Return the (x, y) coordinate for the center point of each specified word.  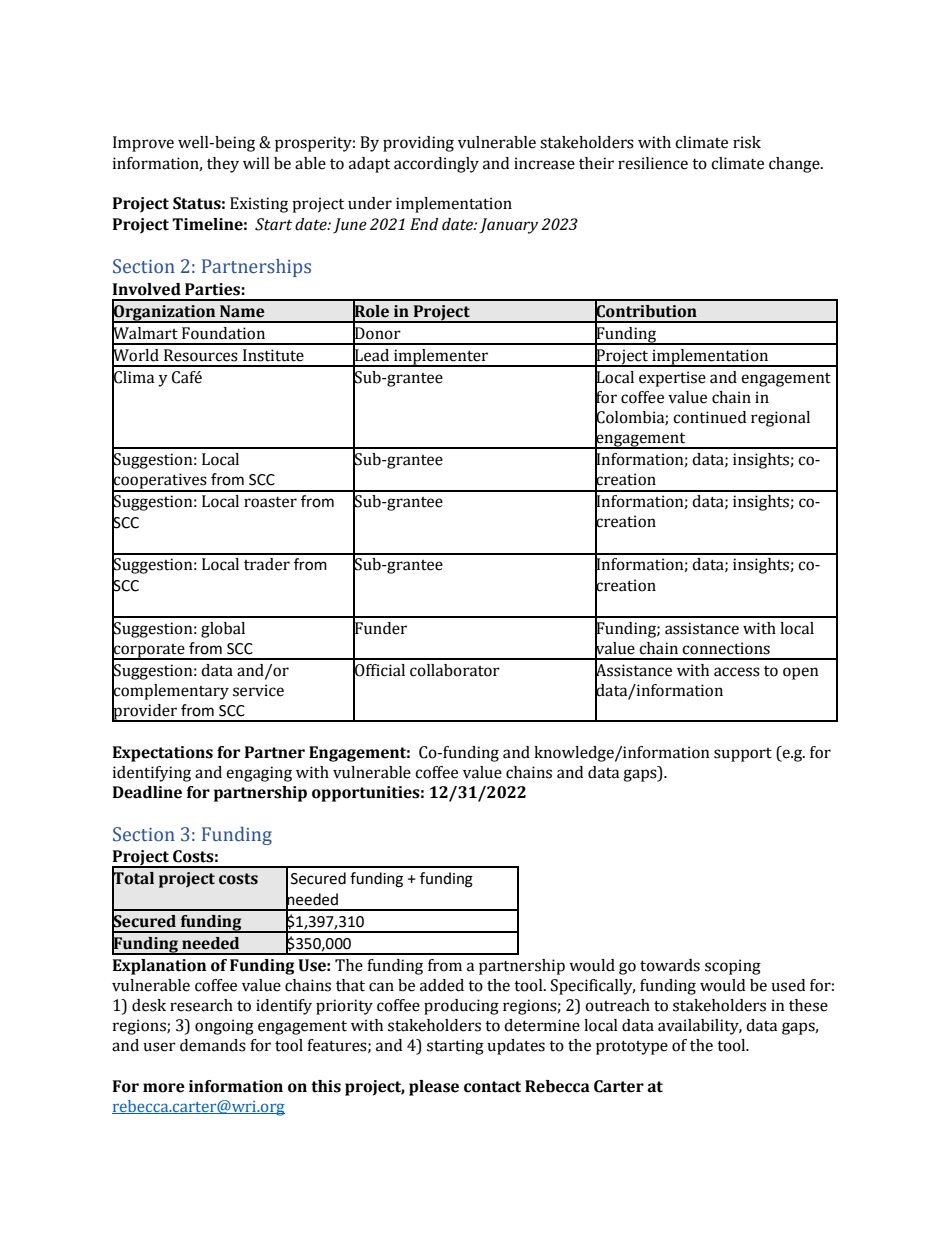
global (223, 630)
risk (747, 142)
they (223, 165)
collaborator (455, 670)
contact (492, 1087)
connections (726, 648)
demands (213, 1045)
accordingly (436, 165)
